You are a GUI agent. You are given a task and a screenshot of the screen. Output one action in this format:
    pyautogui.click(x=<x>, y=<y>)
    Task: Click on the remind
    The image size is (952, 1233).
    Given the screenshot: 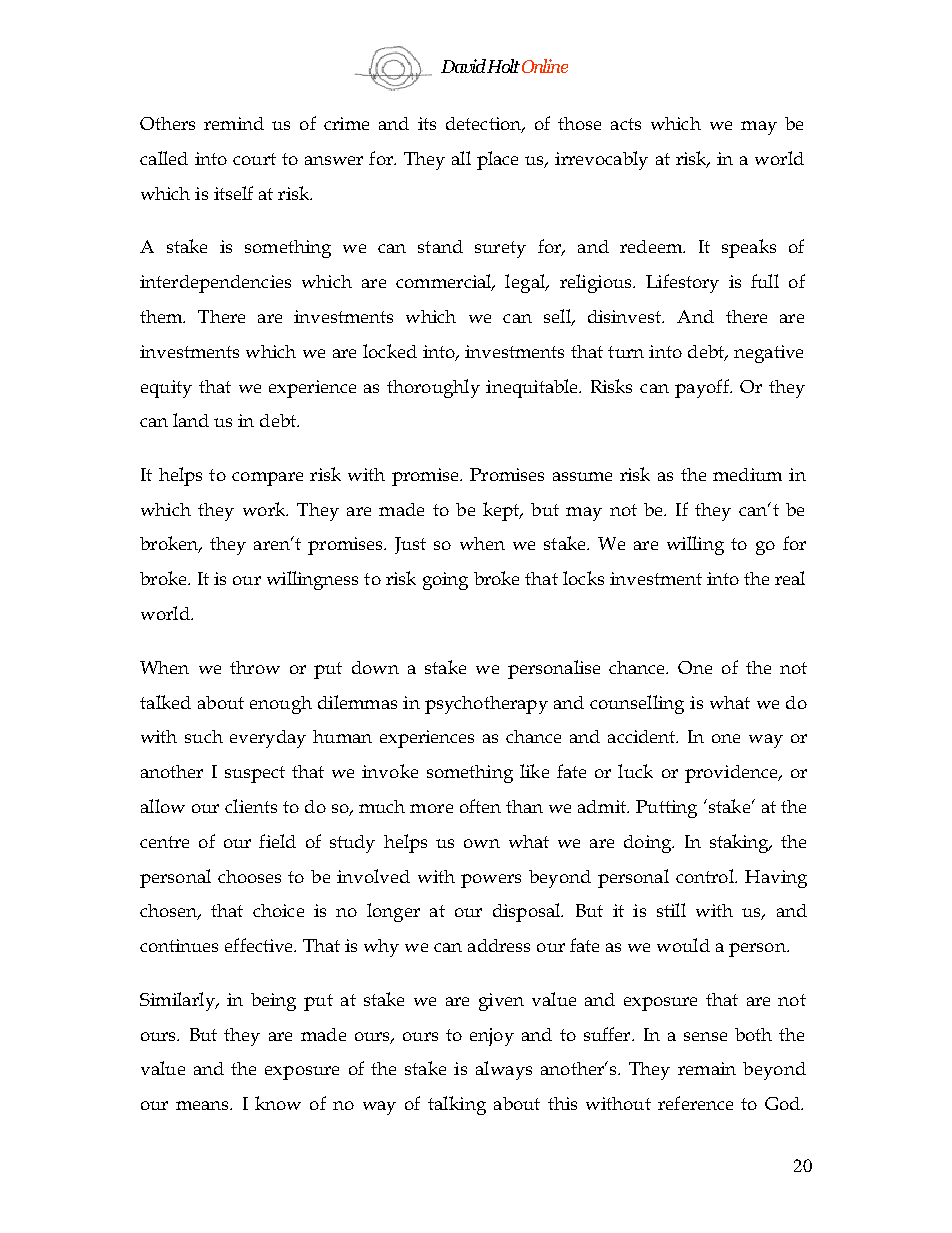 What is the action you would take?
    pyautogui.click(x=234, y=123)
